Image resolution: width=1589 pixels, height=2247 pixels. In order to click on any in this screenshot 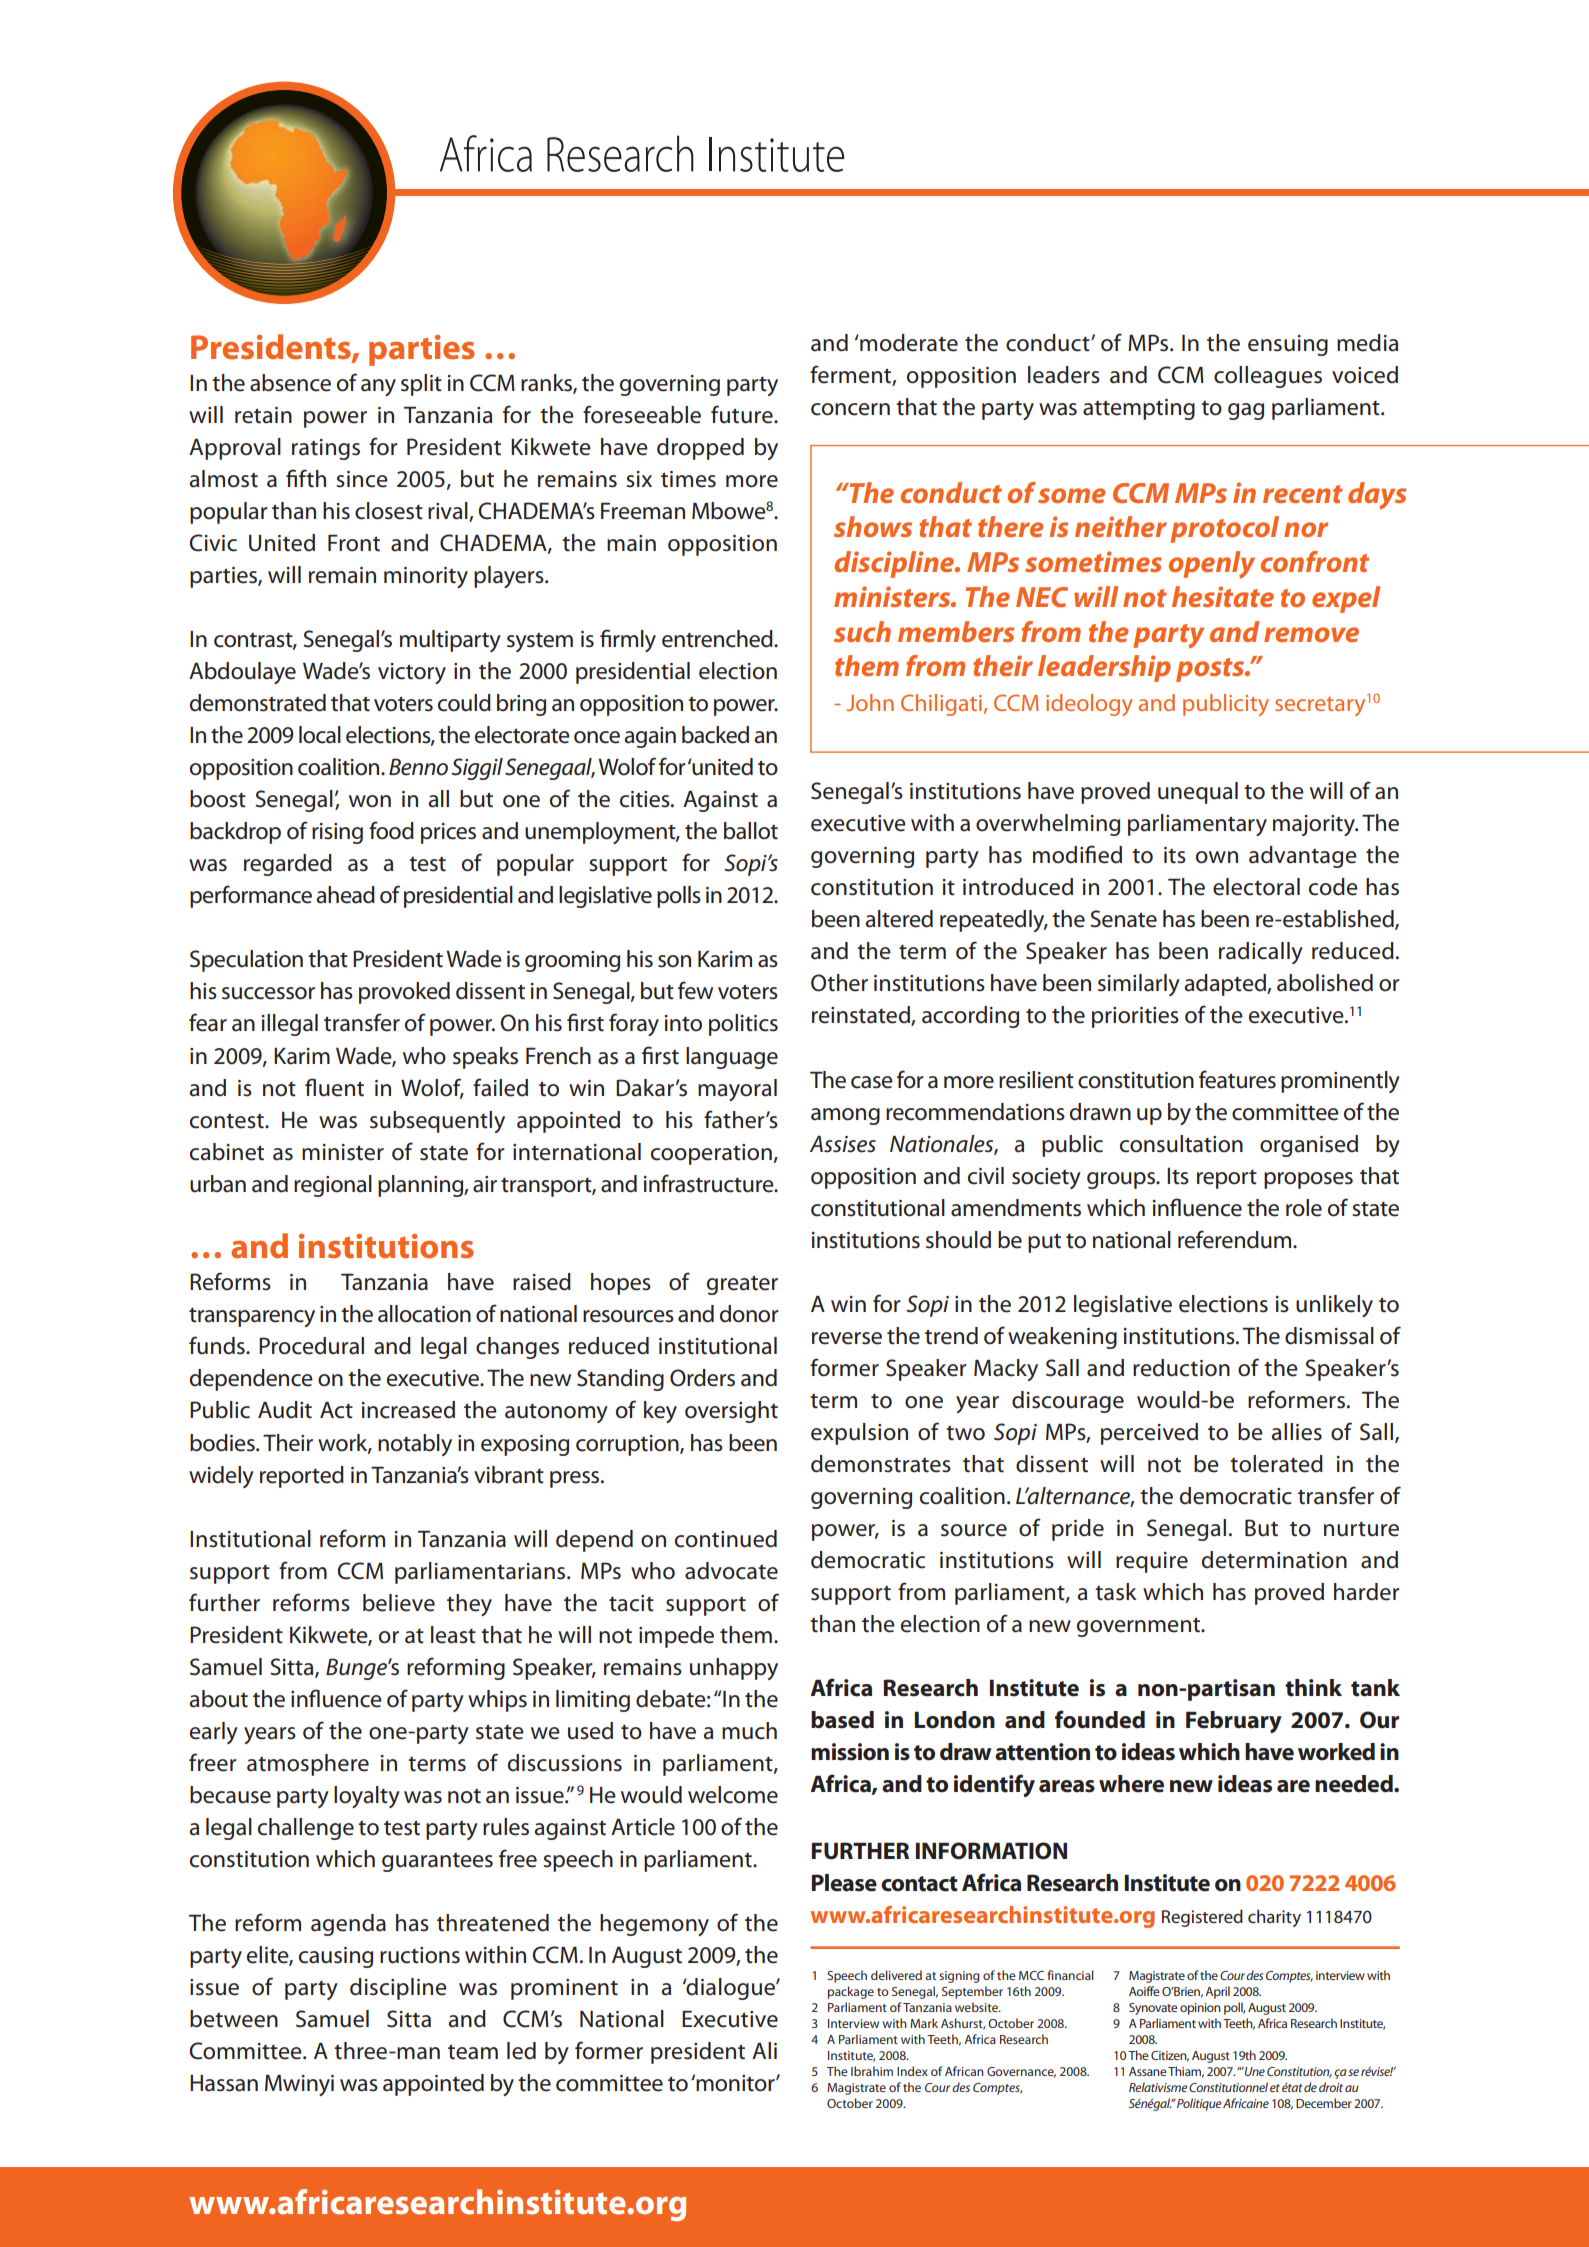, I will do `click(378, 387)`.
